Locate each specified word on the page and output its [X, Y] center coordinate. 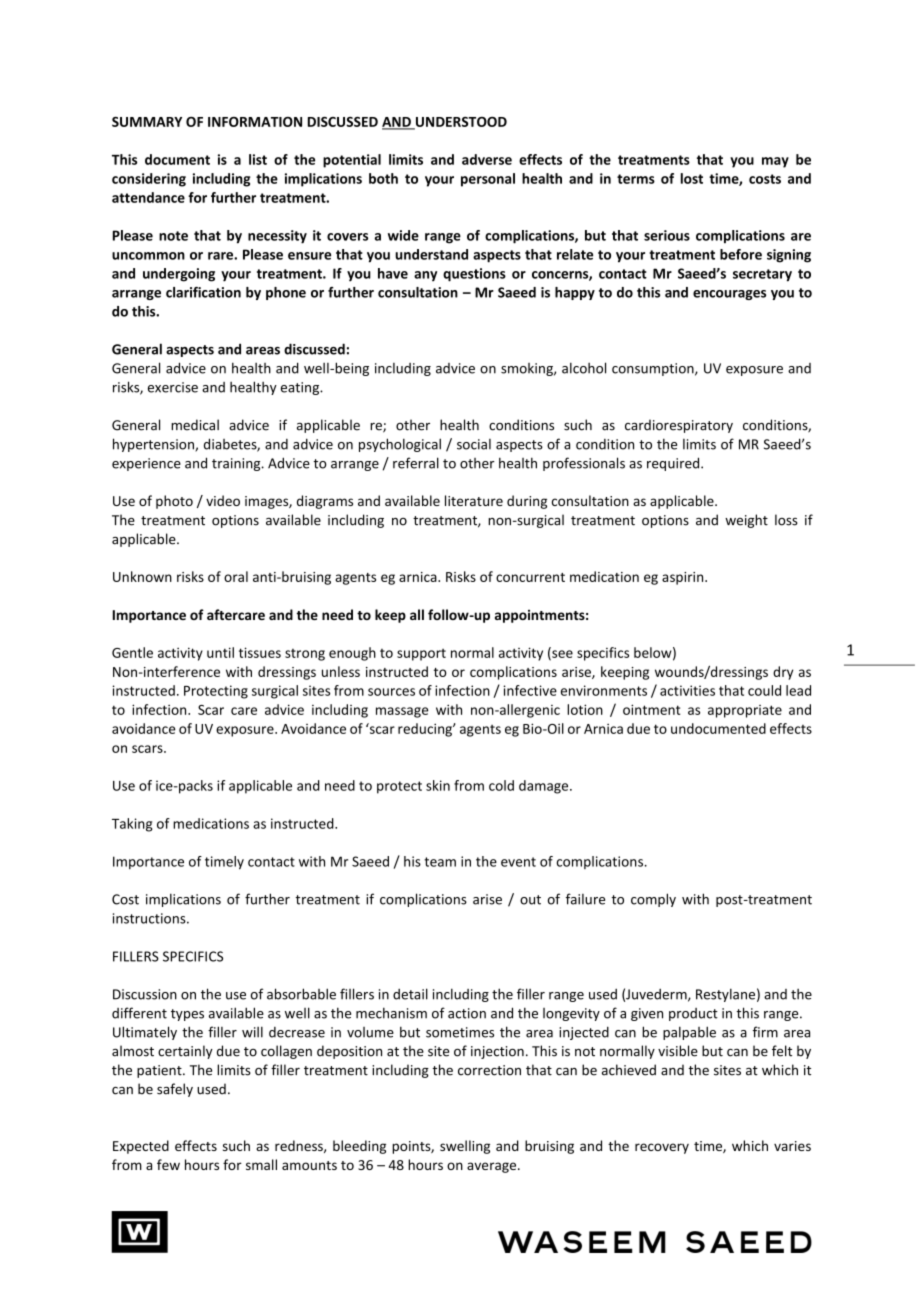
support [421, 655]
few [168, 1164]
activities [687, 690]
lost [692, 178]
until [220, 652]
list [258, 159]
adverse [487, 159]
